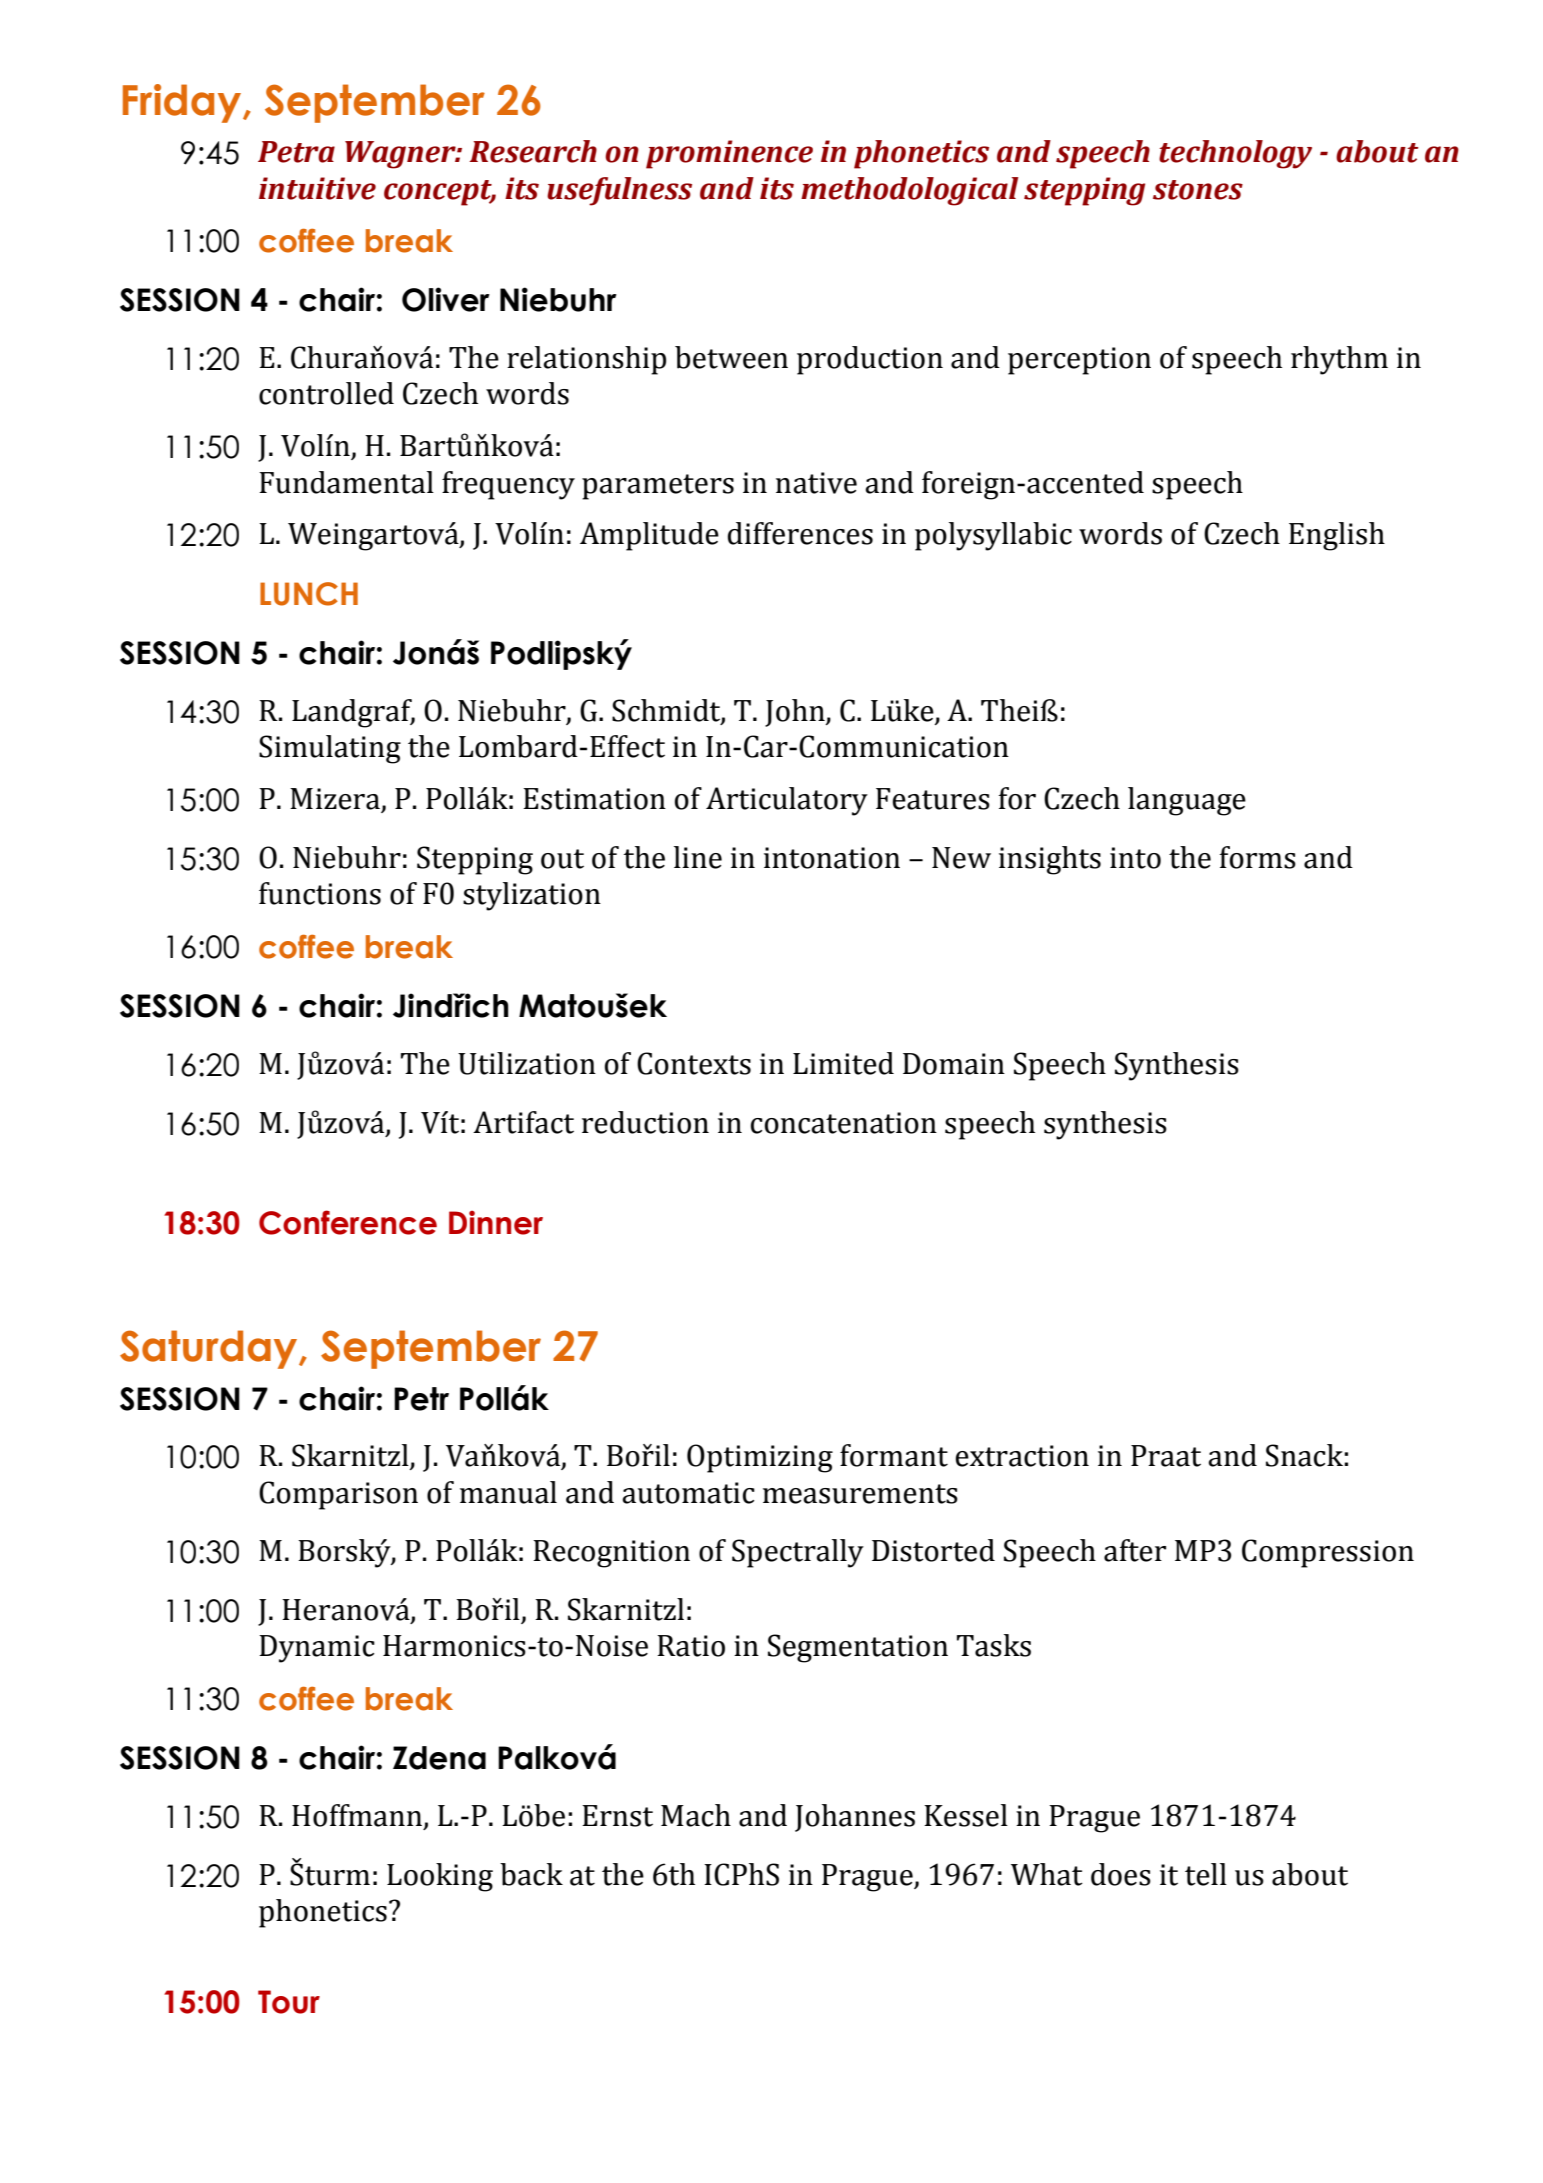  What do you see at coordinates (346, 482) in the page?
I see `Fundamental` at bounding box center [346, 482].
